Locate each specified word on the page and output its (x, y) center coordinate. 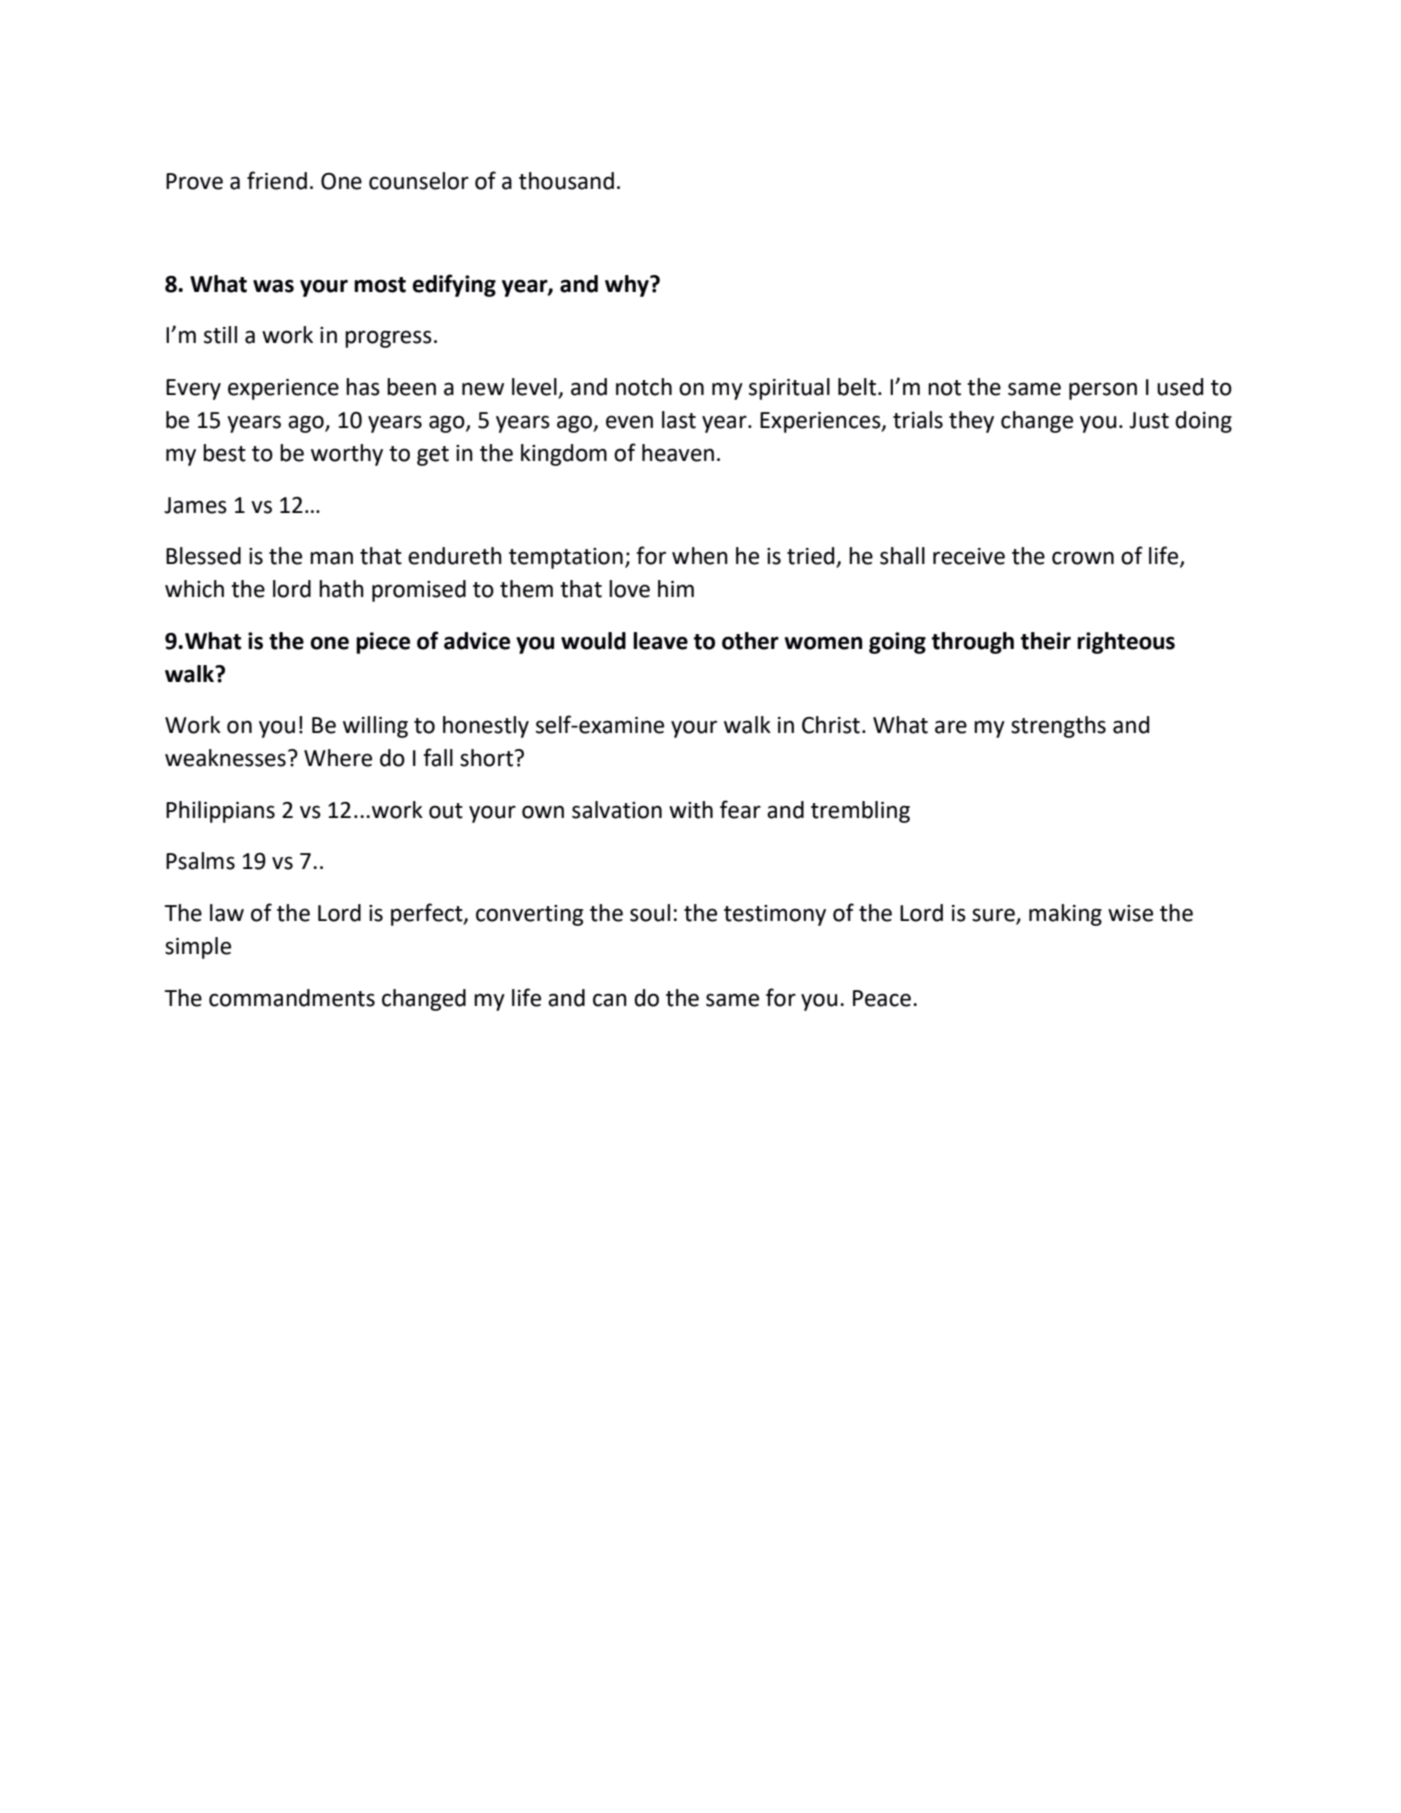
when (700, 556)
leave (660, 641)
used (1180, 387)
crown (1083, 558)
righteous (1126, 643)
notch (644, 387)
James (195, 505)
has (363, 387)
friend (277, 180)
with (691, 810)
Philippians (220, 812)
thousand (566, 181)
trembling (860, 812)
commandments (292, 998)
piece (383, 643)
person (1103, 391)
